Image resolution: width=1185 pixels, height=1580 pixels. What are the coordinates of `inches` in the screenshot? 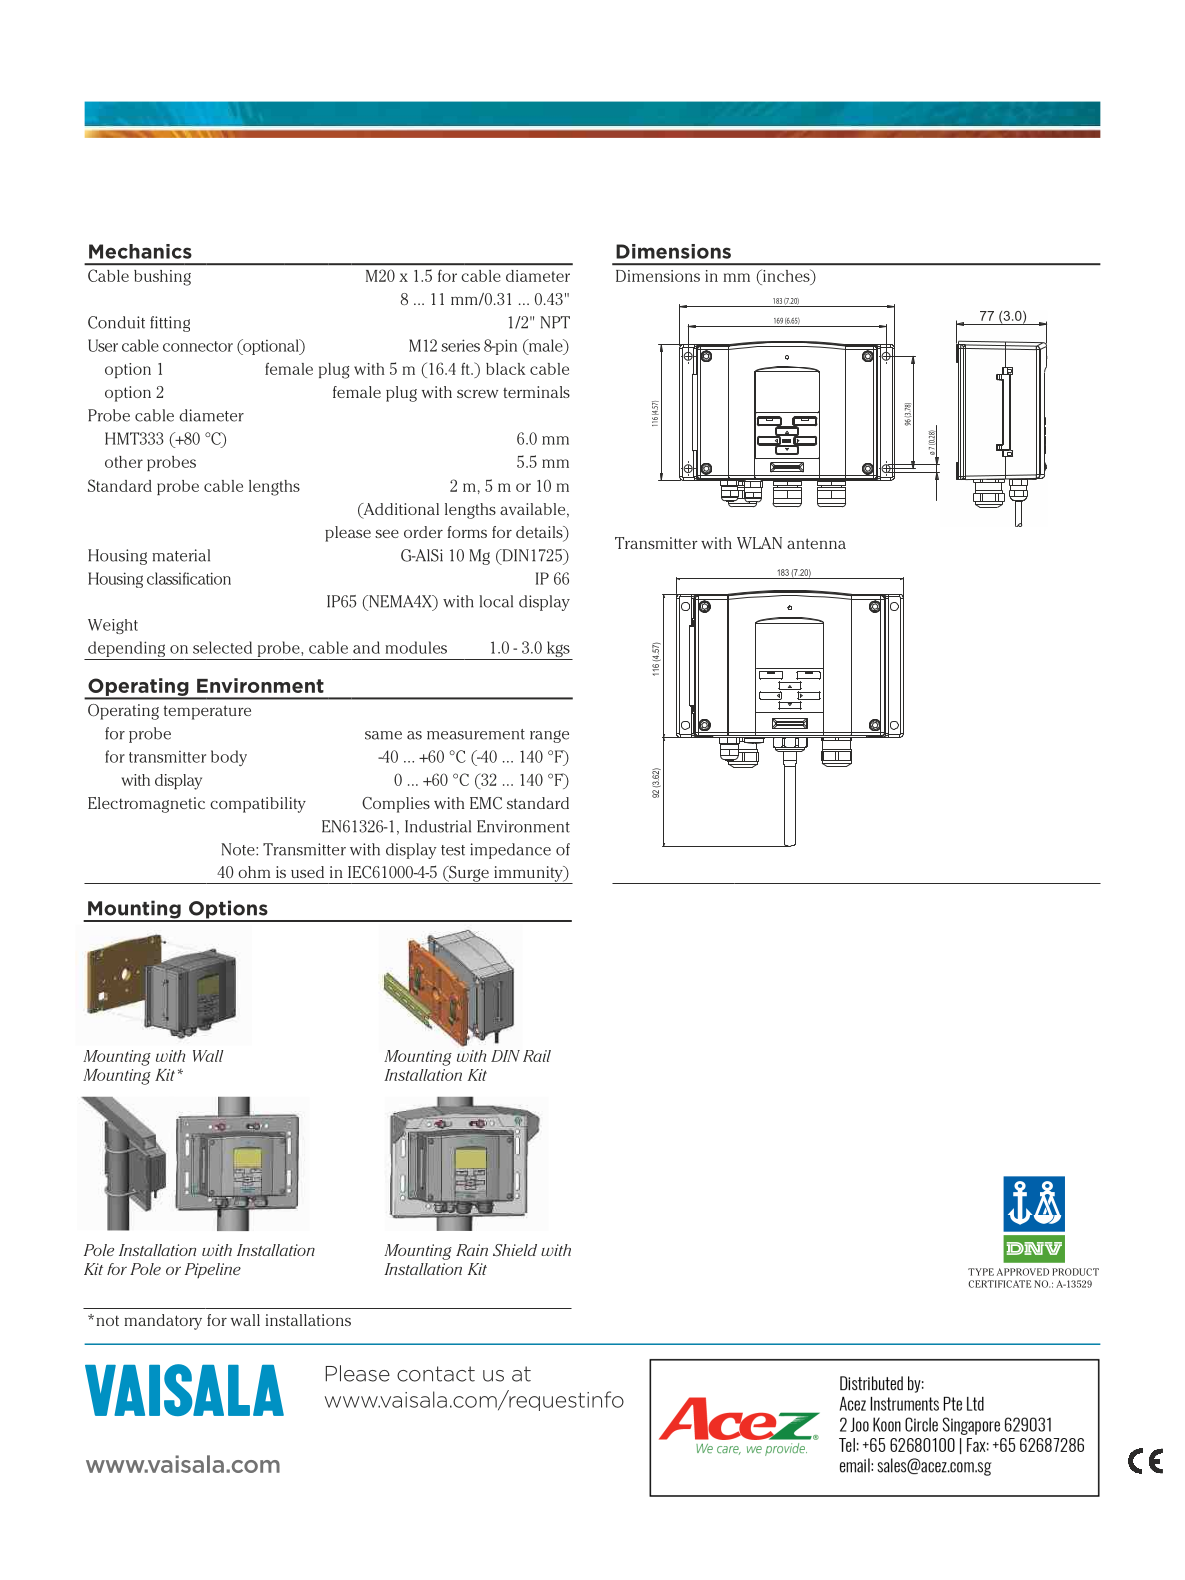 It's located at (786, 275).
